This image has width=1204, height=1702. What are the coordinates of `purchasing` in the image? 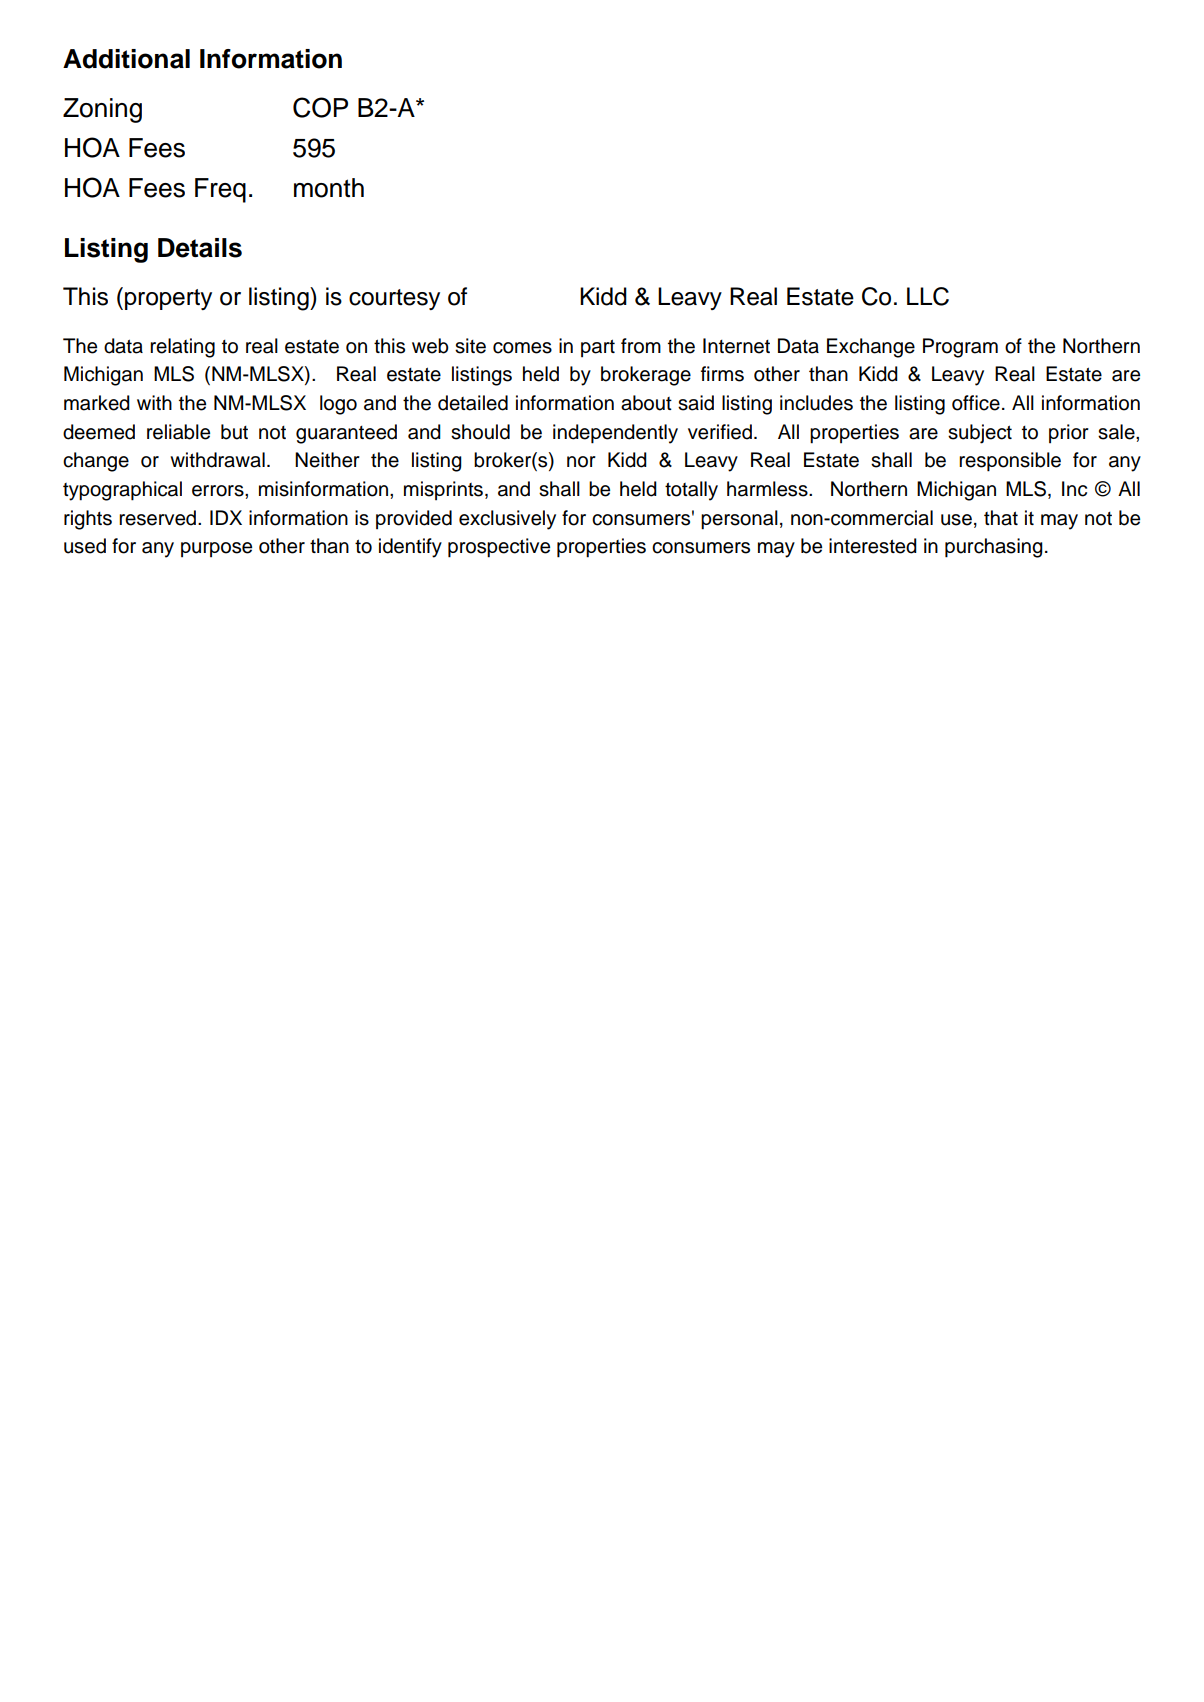 It's located at (994, 548).
